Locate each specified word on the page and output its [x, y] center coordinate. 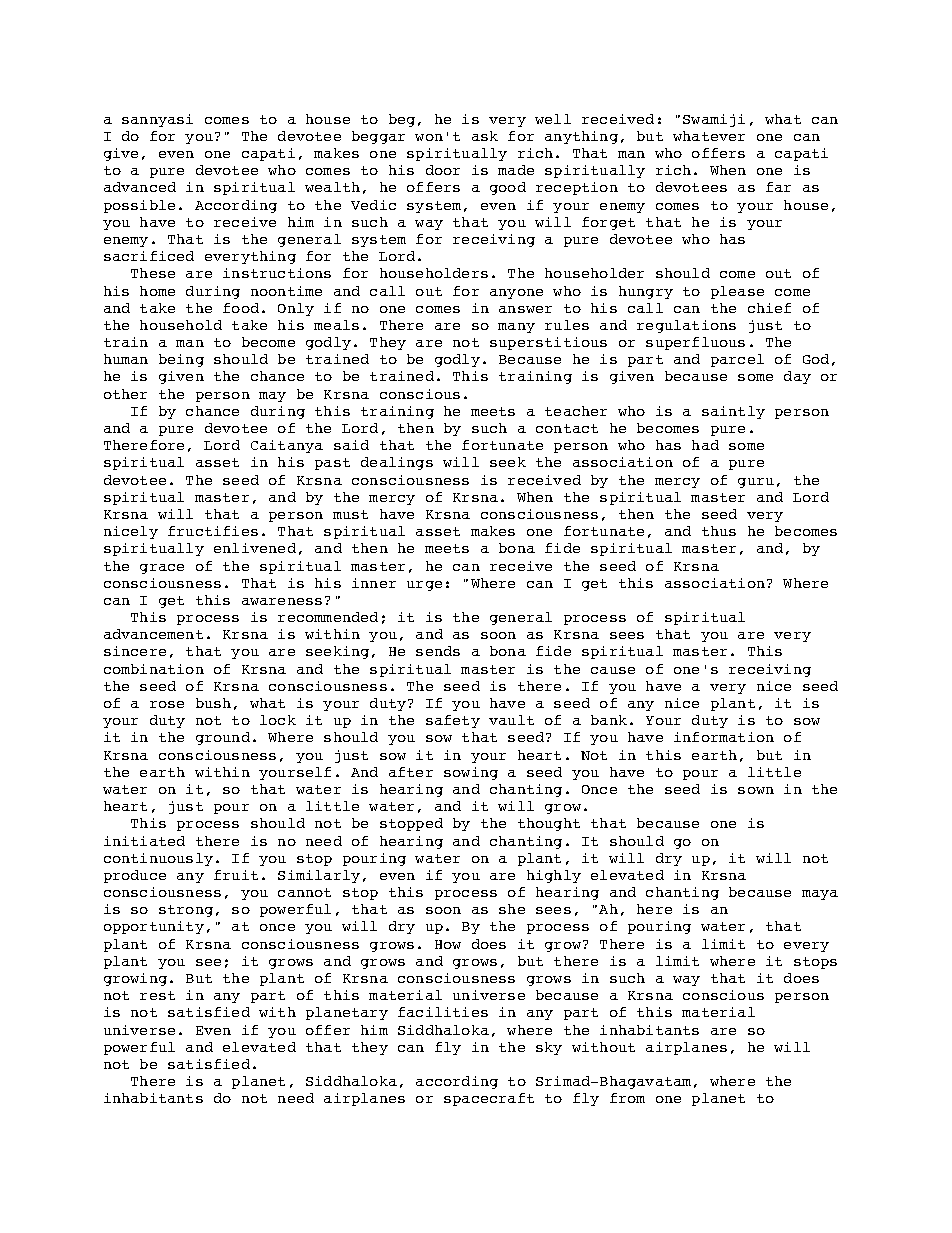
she [512, 909]
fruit [236, 875]
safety [453, 721]
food [241, 308]
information [724, 737]
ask [485, 136]
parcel [737, 360]
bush [213, 703]
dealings [397, 463]
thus [719, 531]
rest [157, 995]
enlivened [255, 548]
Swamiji [714, 120]
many [516, 328]
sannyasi [157, 120]
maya [820, 895]
